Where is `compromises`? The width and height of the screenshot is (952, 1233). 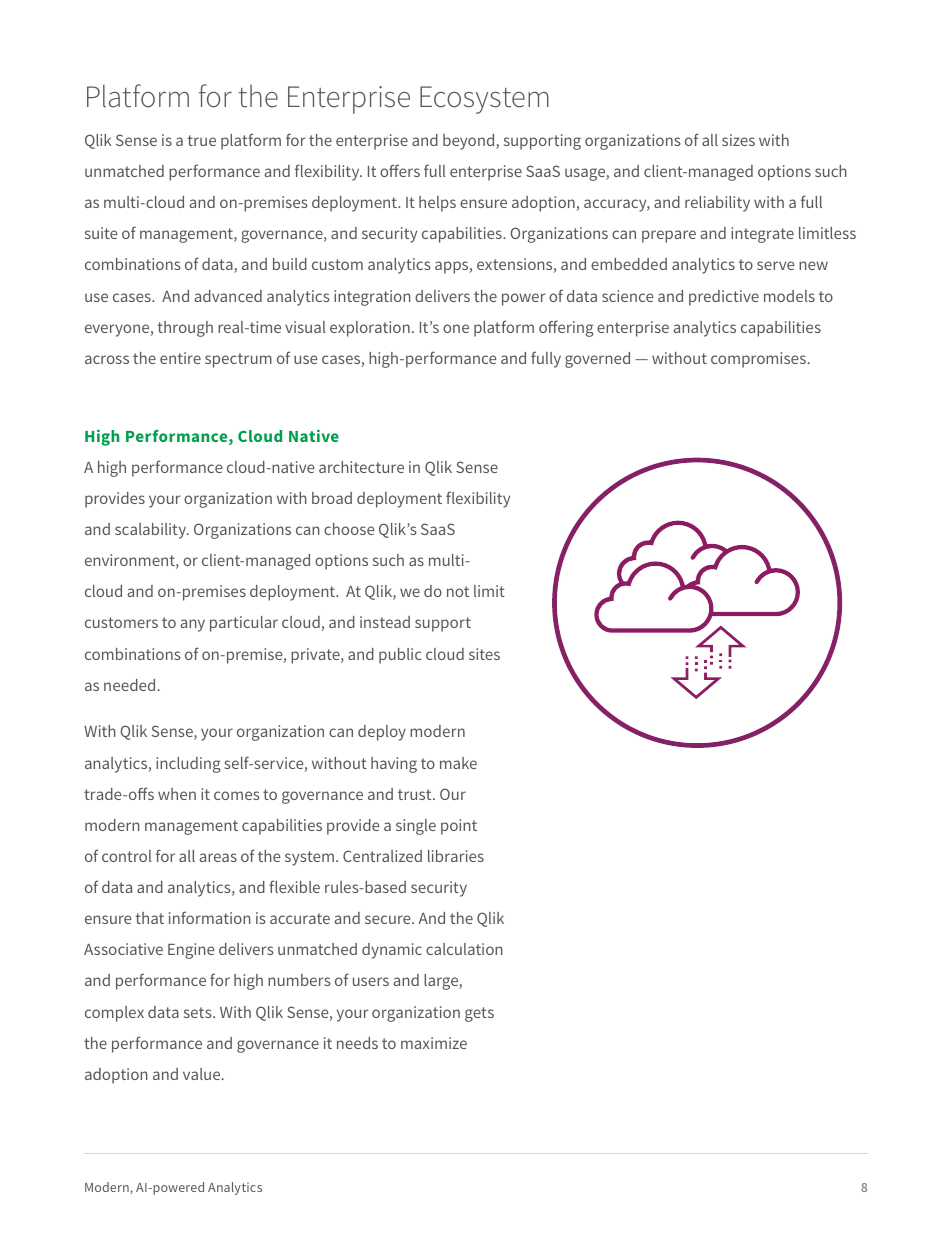
compromises is located at coordinates (758, 360).
